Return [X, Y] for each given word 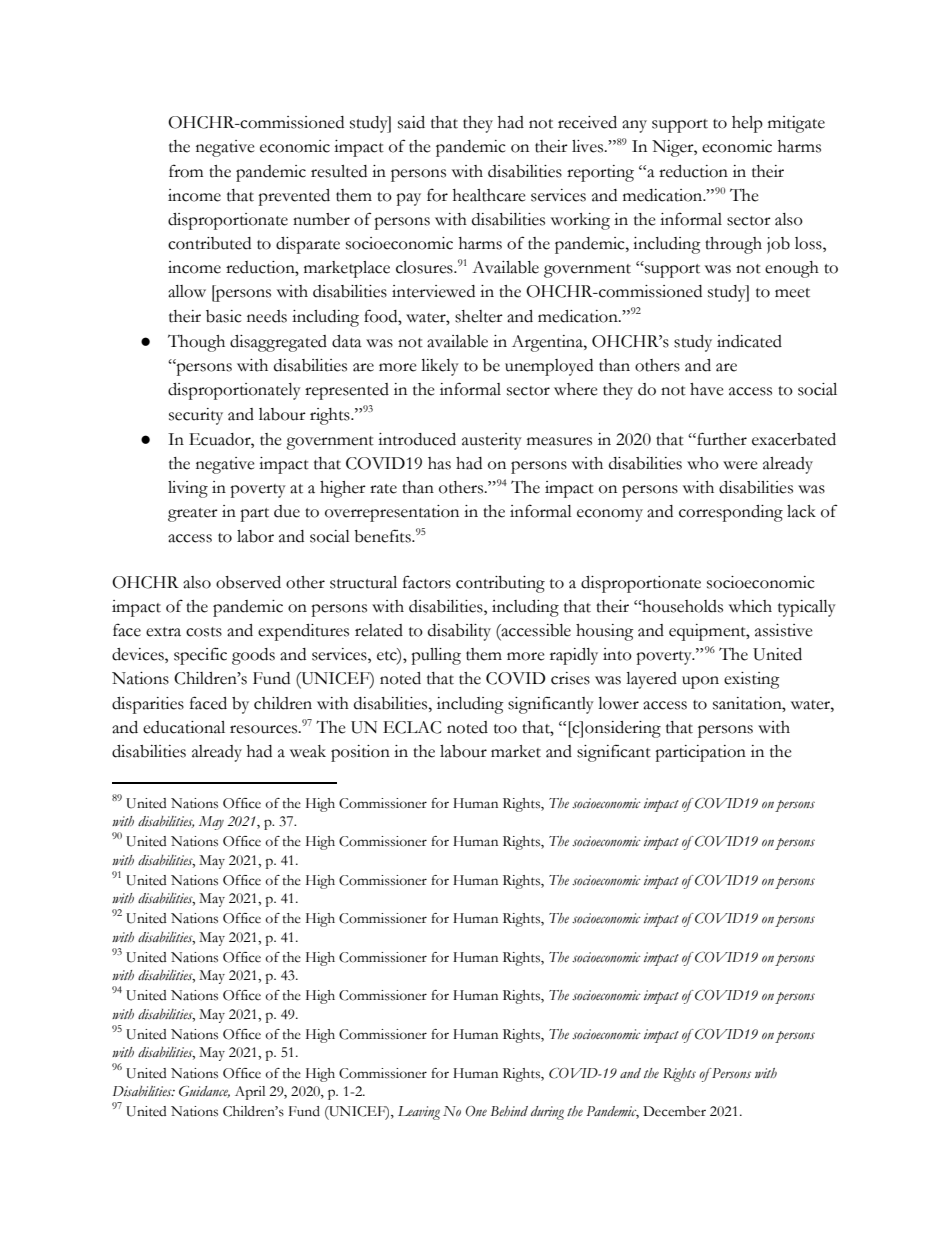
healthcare [489, 195]
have [707, 389]
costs [204, 632]
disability [459, 632]
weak [308, 751]
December [674, 1111]
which [750, 606]
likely [440, 367]
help [747, 124]
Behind [509, 1111]
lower [618, 703]
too [505, 729]
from [186, 171]
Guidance [204, 1092]
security [196, 416]
